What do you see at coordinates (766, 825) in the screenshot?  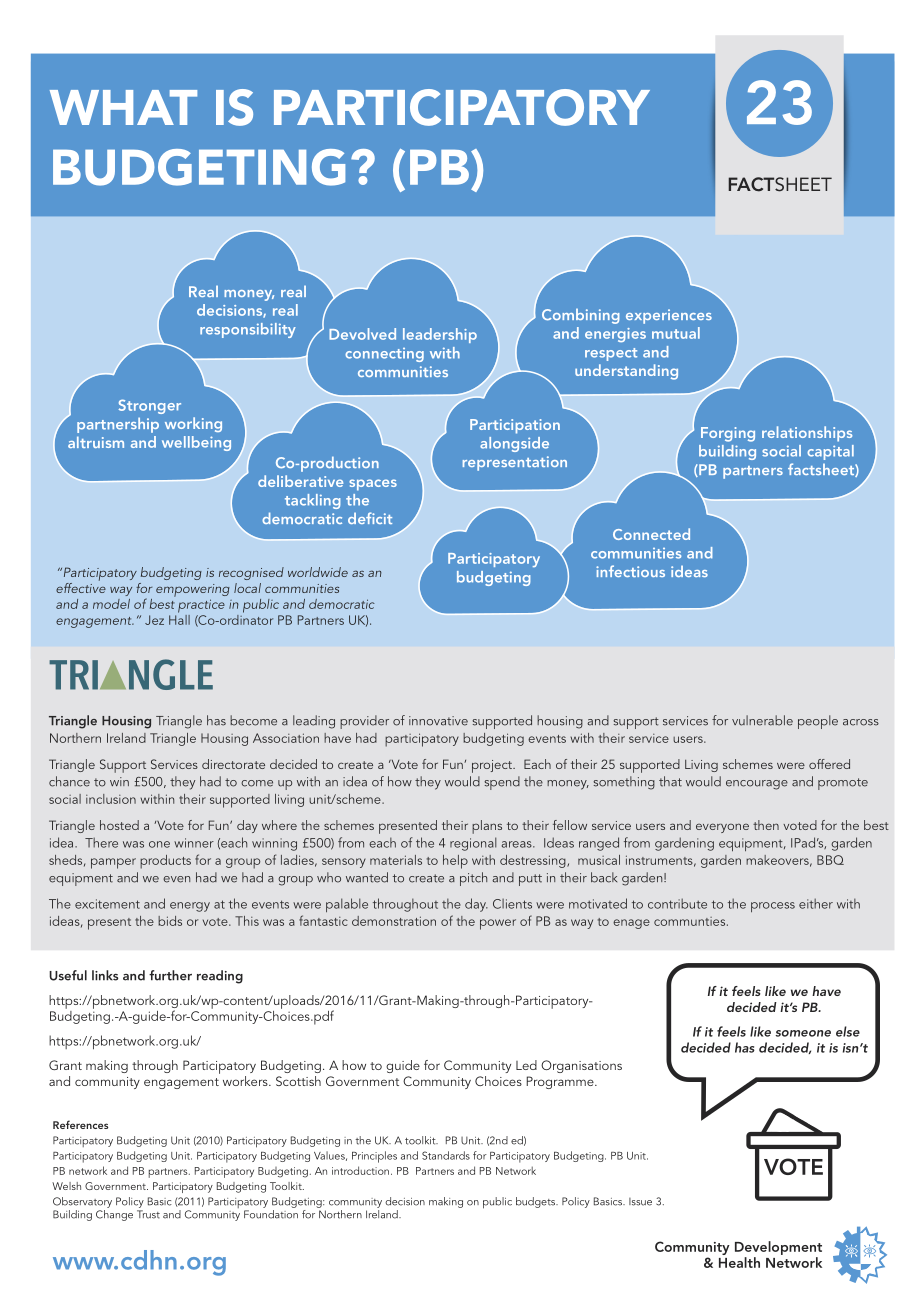 I see `then` at bounding box center [766, 825].
